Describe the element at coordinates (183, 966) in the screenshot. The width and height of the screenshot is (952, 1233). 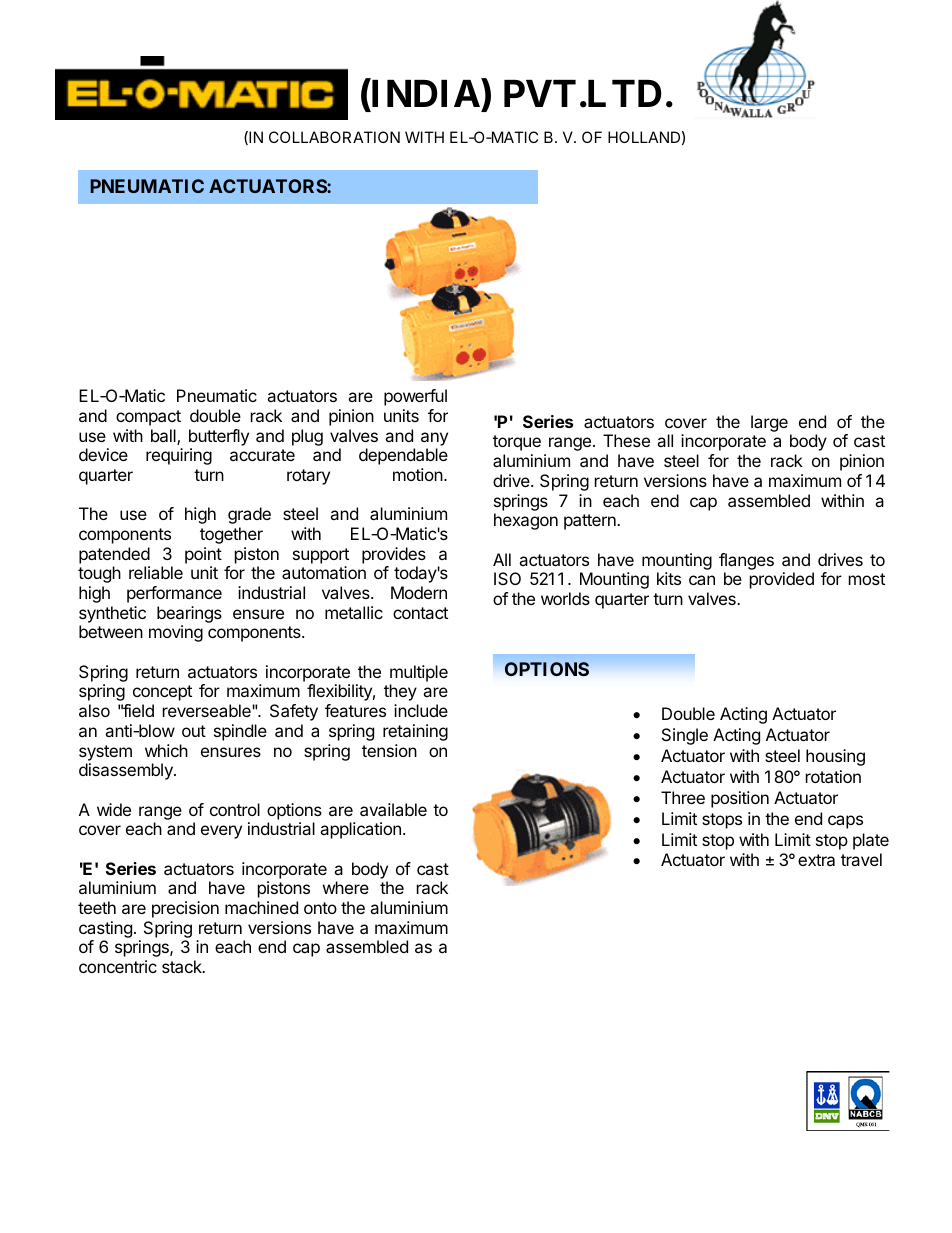
I see `stack` at that location.
